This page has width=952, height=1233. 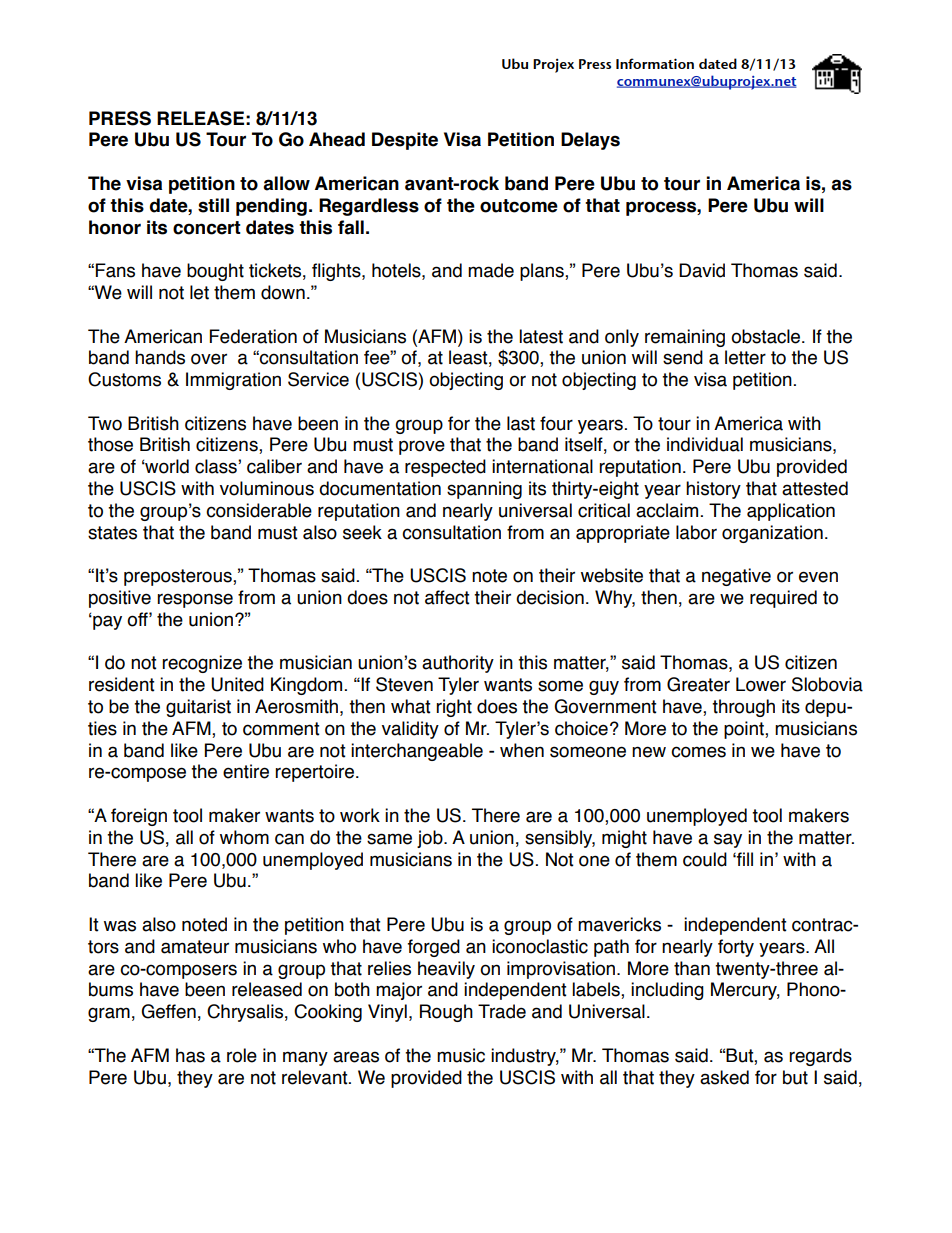 What do you see at coordinates (655, 63) in the page?
I see `Information` at bounding box center [655, 63].
